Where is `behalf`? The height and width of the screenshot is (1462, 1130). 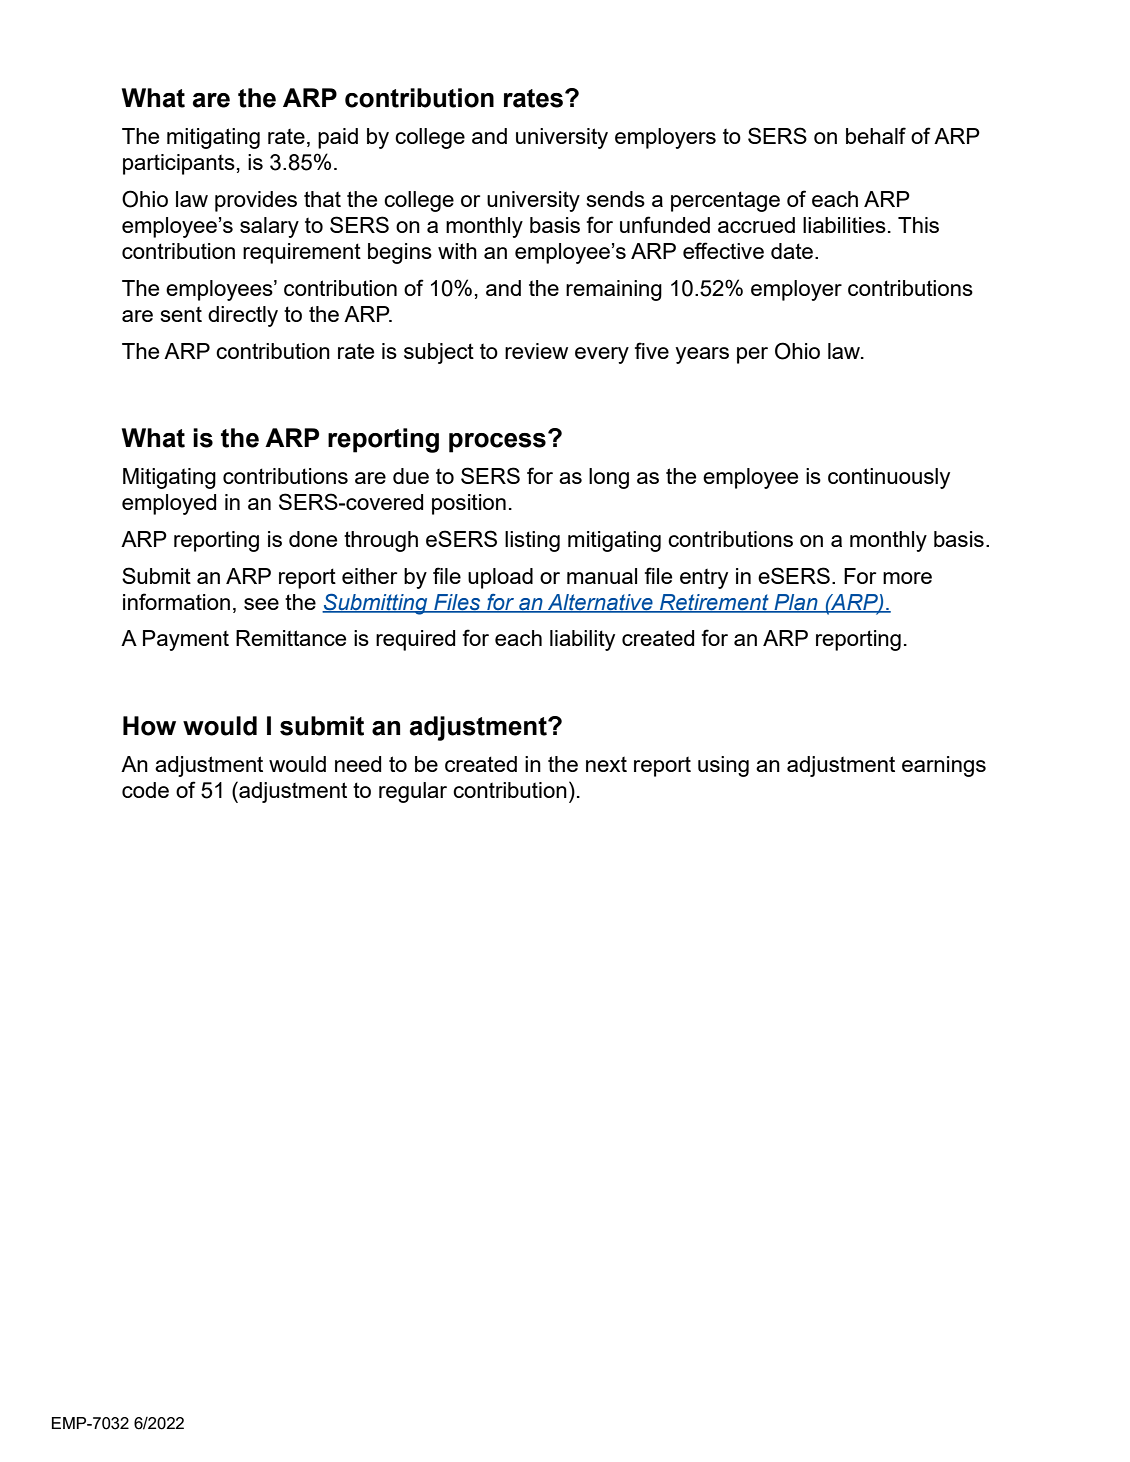
behalf is located at coordinates (876, 135).
